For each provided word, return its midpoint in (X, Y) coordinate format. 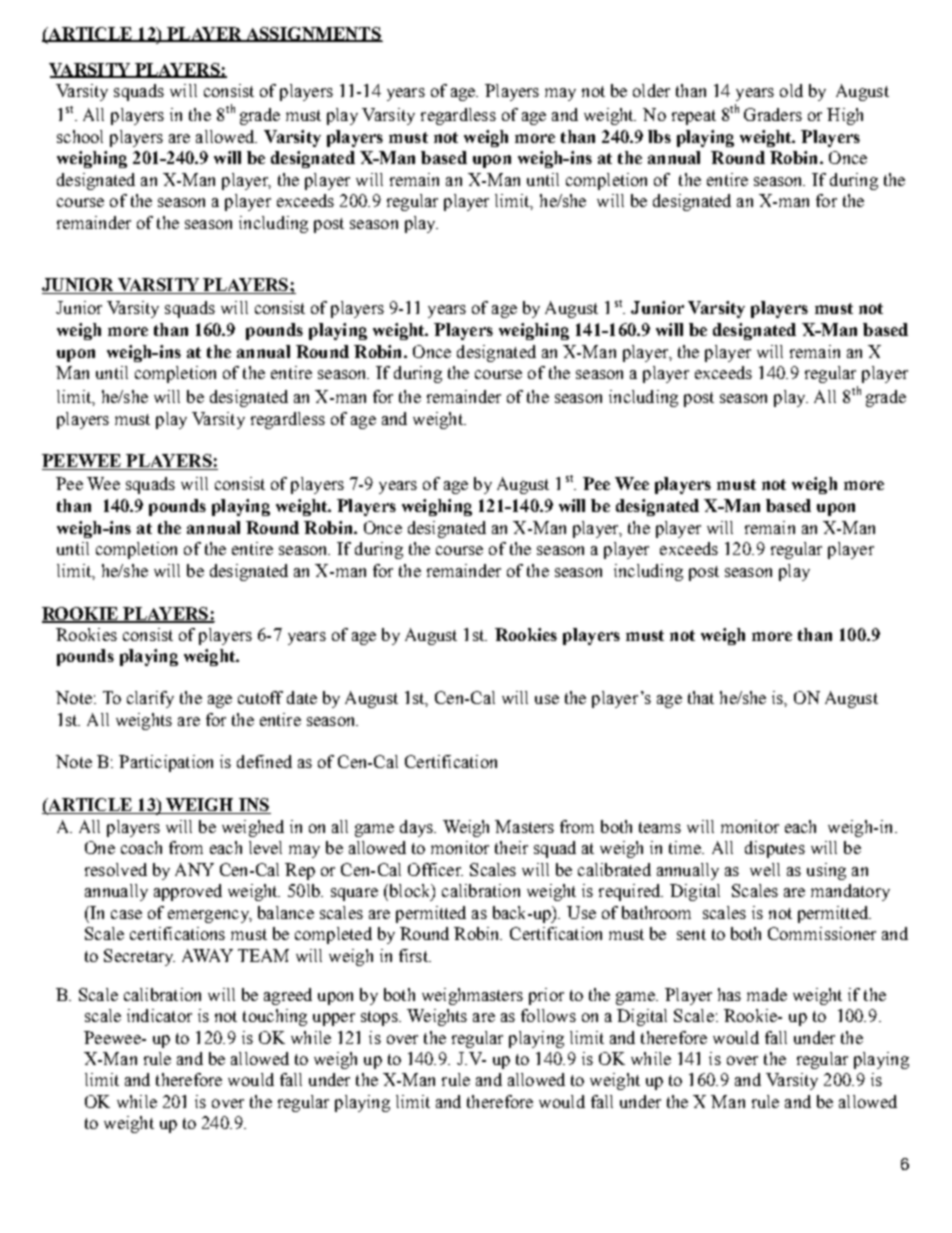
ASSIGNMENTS (313, 34)
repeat (694, 117)
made (767, 994)
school (80, 136)
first (414, 955)
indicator (159, 1015)
